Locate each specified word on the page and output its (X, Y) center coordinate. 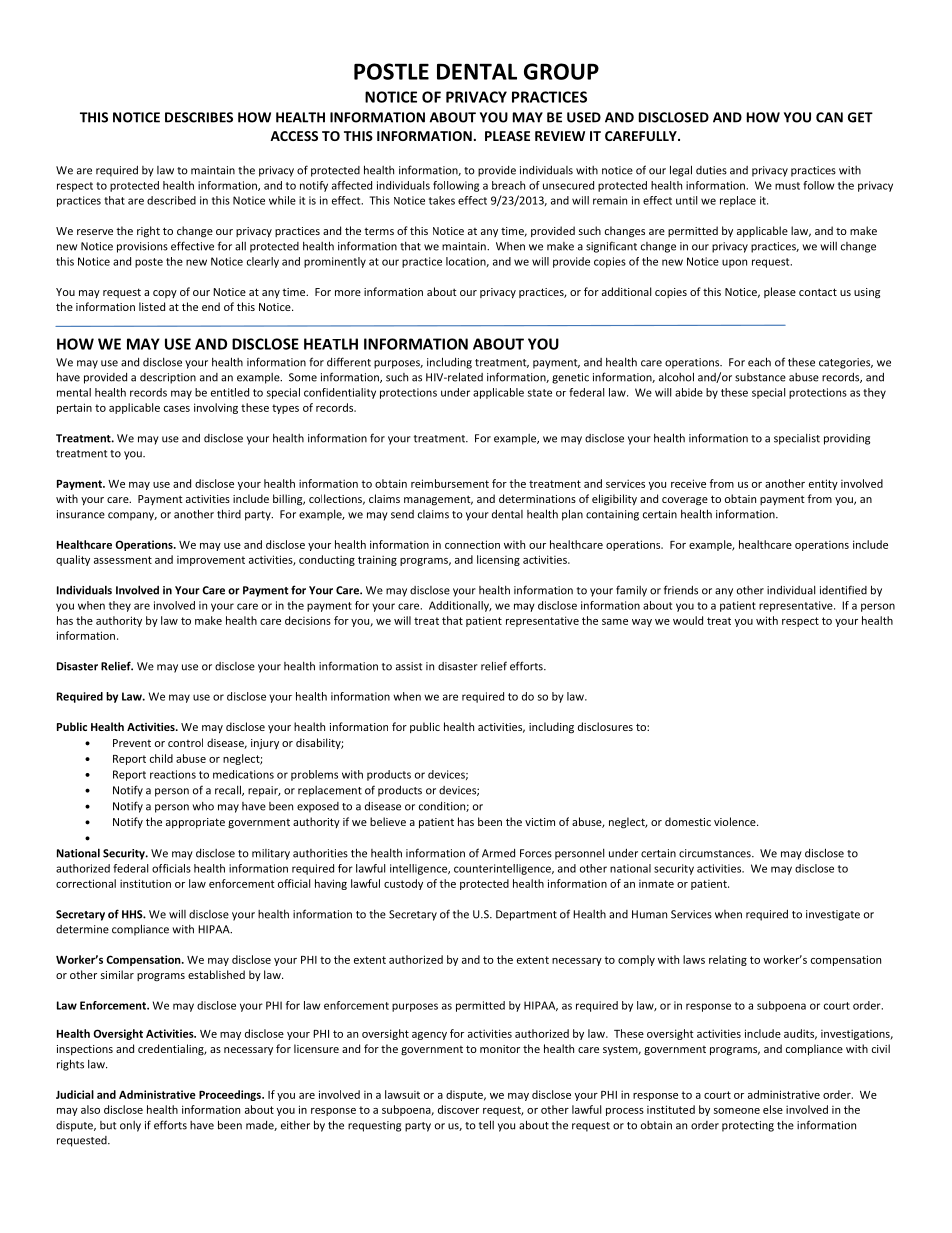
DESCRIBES (199, 117)
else (773, 1109)
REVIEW (560, 136)
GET (860, 117)
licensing (498, 560)
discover (458, 1109)
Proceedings (231, 1095)
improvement (211, 561)
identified (843, 590)
